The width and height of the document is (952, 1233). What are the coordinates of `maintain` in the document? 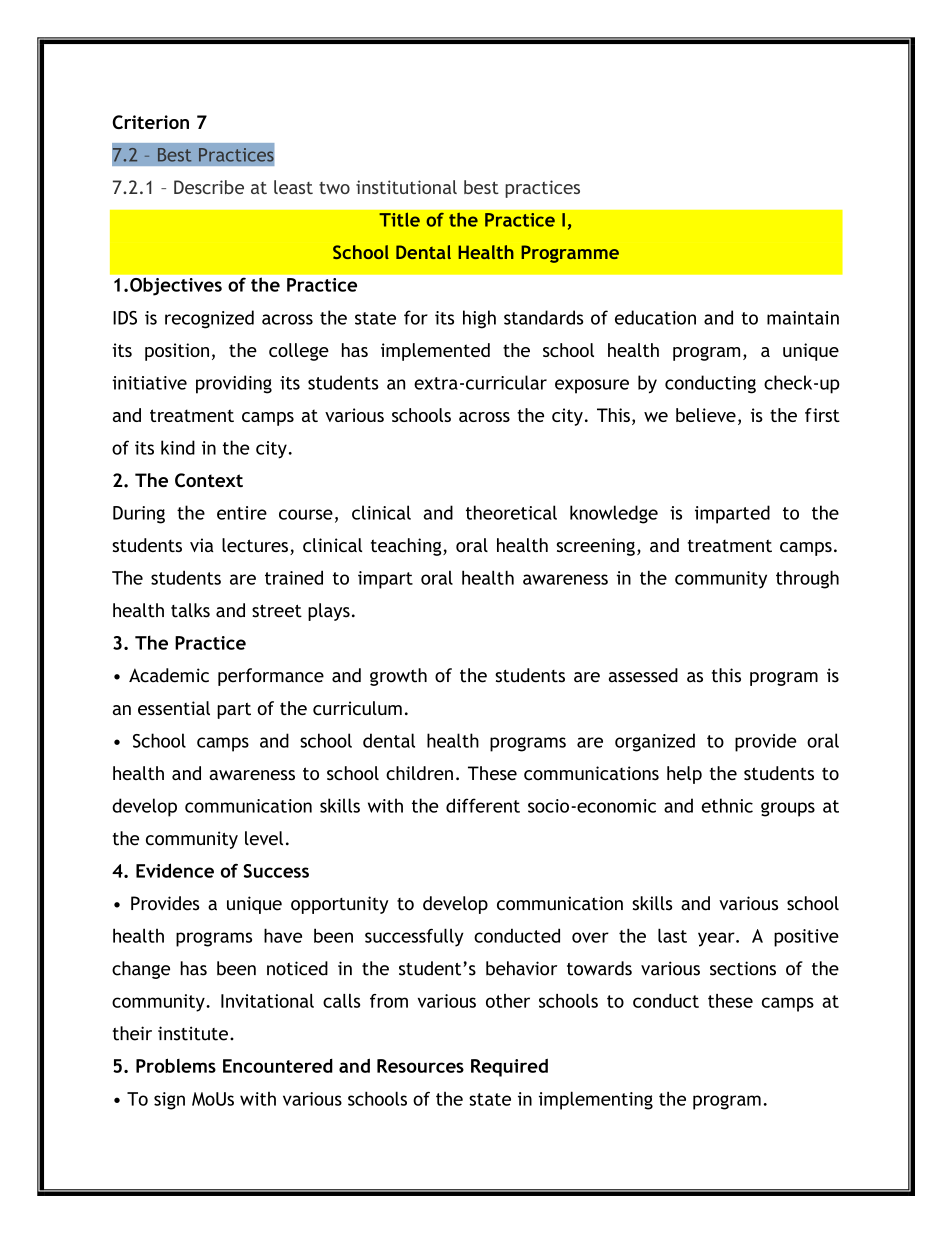 It's located at (803, 318).
